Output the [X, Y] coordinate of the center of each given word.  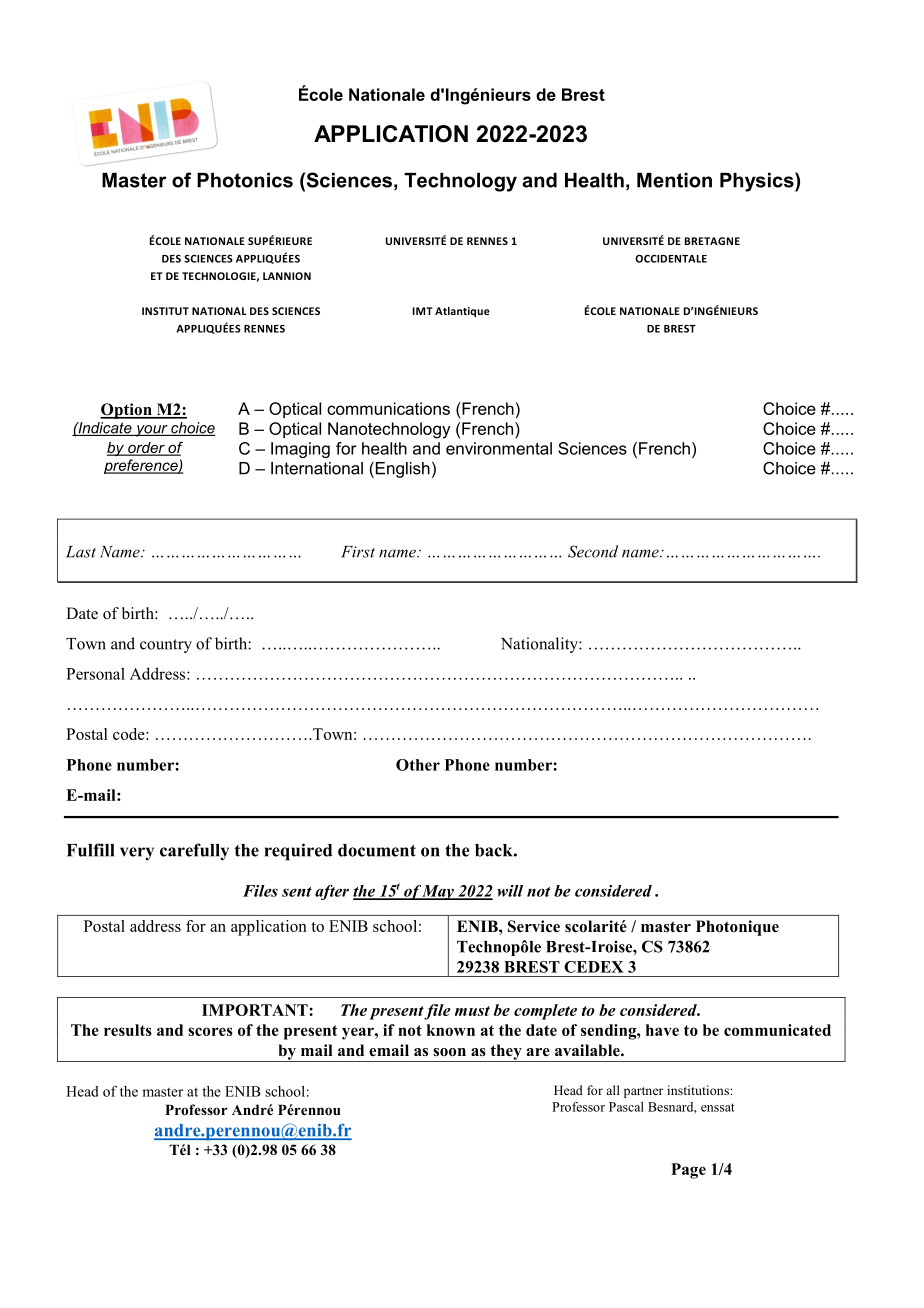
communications [388, 408]
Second [593, 551]
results [128, 1030]
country [166, 646]
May [438, 892]
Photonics [245, 180]
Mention [674, 180]
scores [210, 1031]
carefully [194, 852]
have [662, 1030]
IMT [423, 311]
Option [127, 411]
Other [418, 765]
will [510, 891]
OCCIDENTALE [671, 259]
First [358, 552]
